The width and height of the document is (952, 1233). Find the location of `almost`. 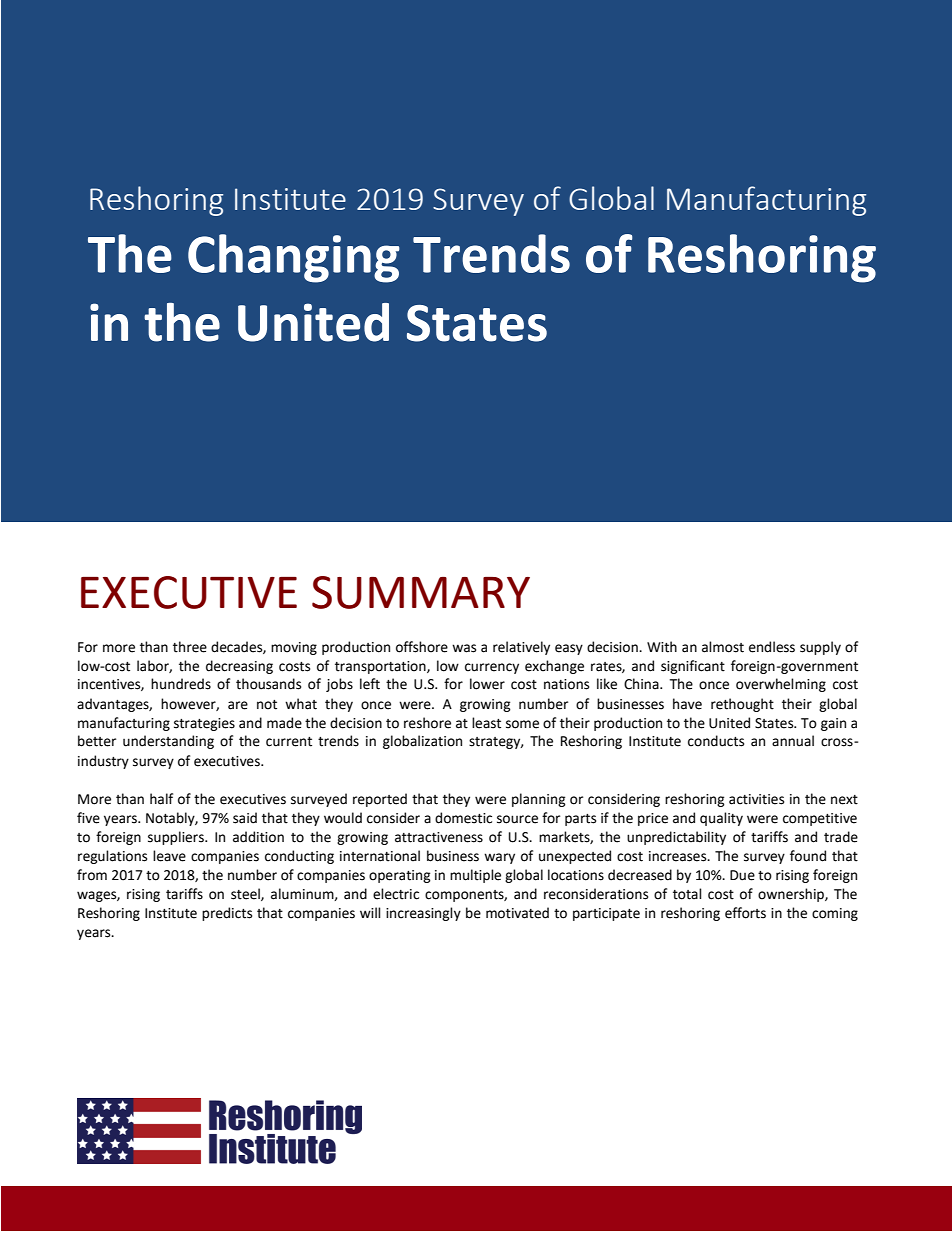

almost is located at coordinates (723, 647).
